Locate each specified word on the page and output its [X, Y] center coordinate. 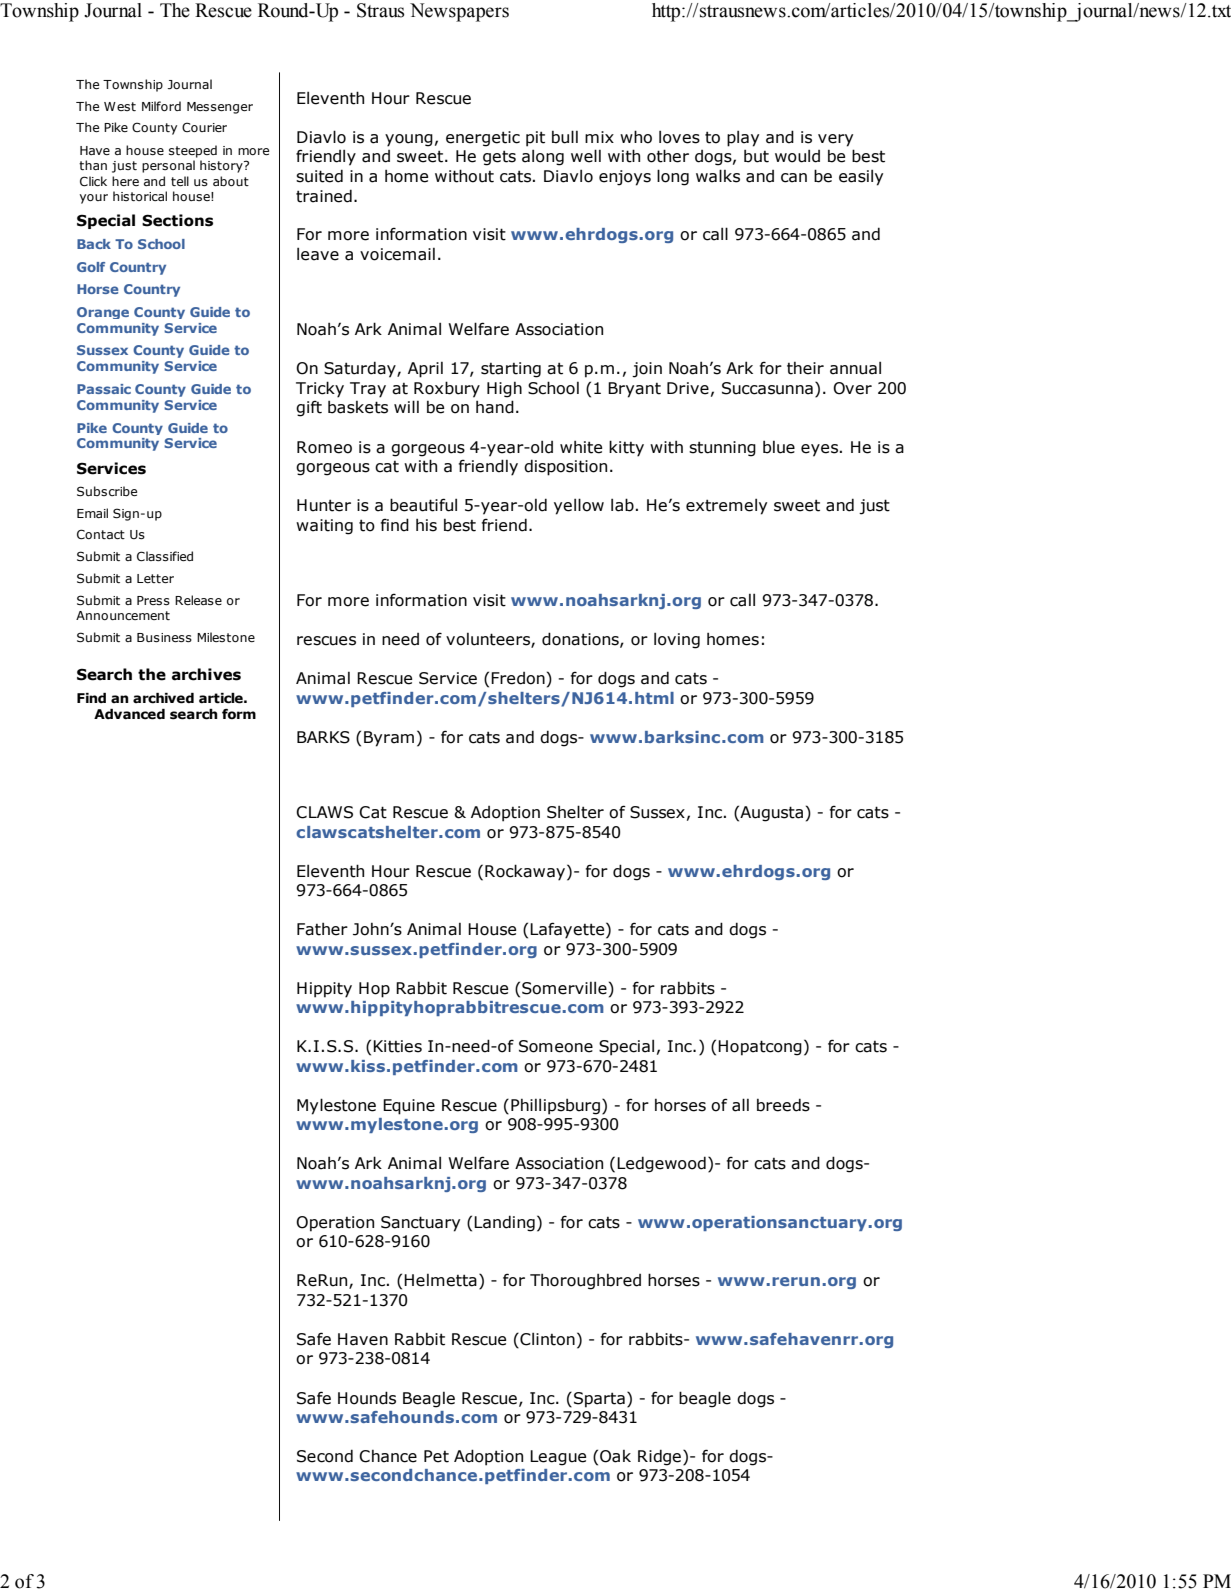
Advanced [129, 714]
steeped [193, 151]
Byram [389, 739]
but [756, 156]
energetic [483, 139]
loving [677, 640]
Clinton [546, 1340]
